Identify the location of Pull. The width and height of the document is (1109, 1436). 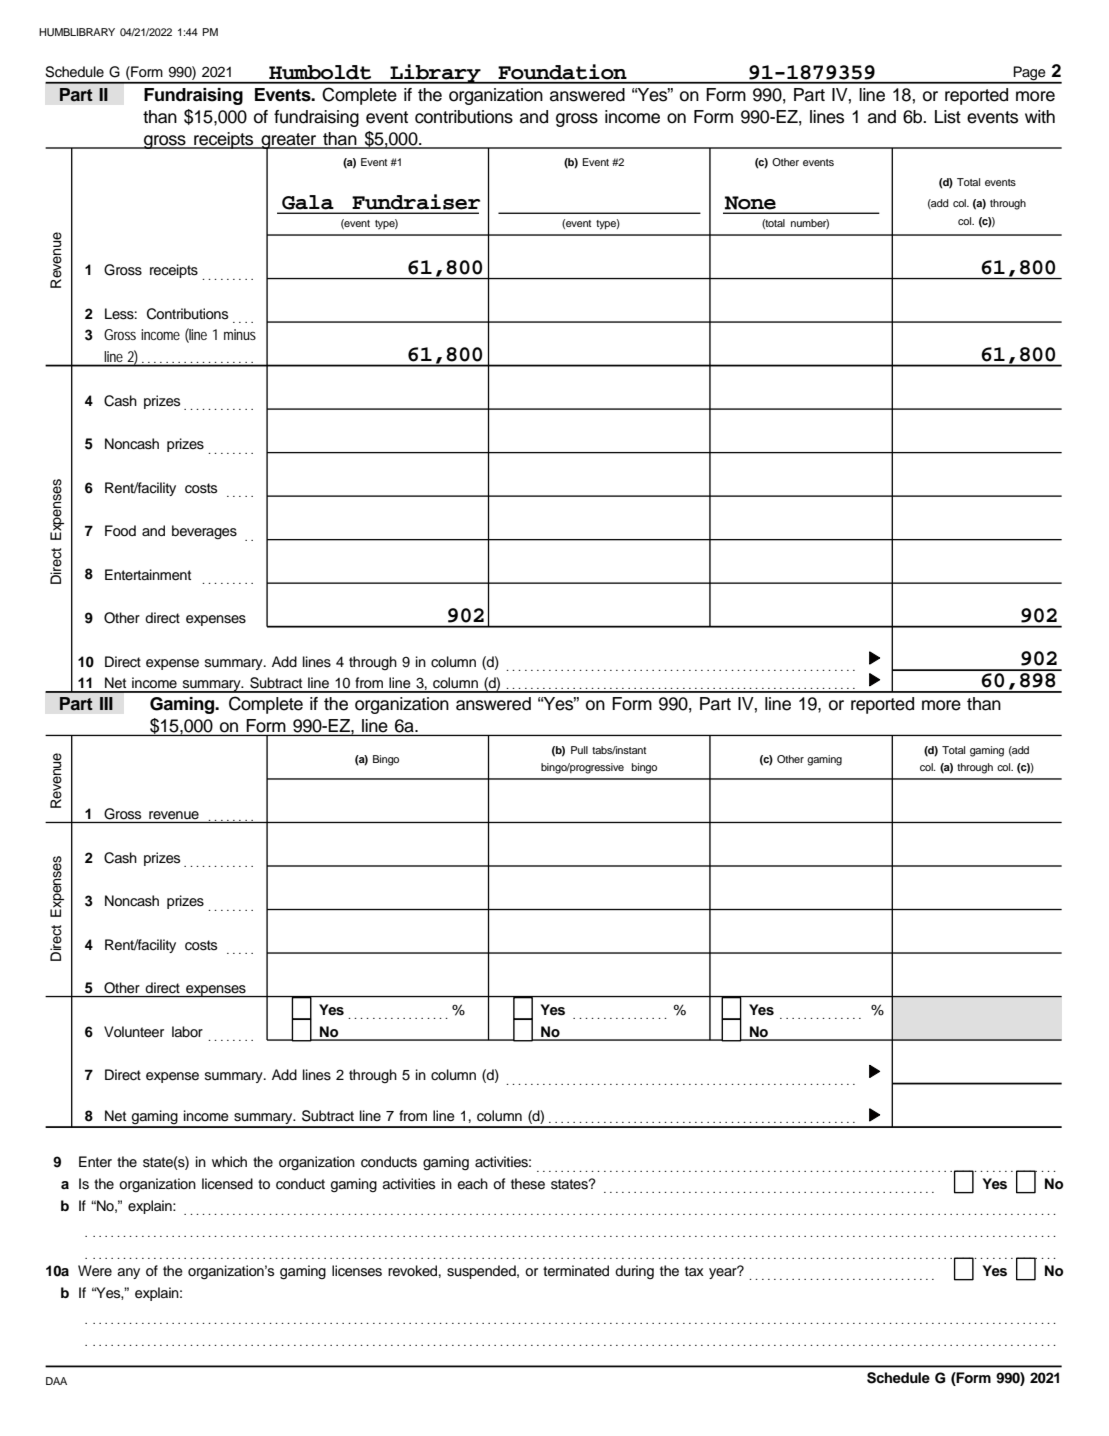
(579, 750).
